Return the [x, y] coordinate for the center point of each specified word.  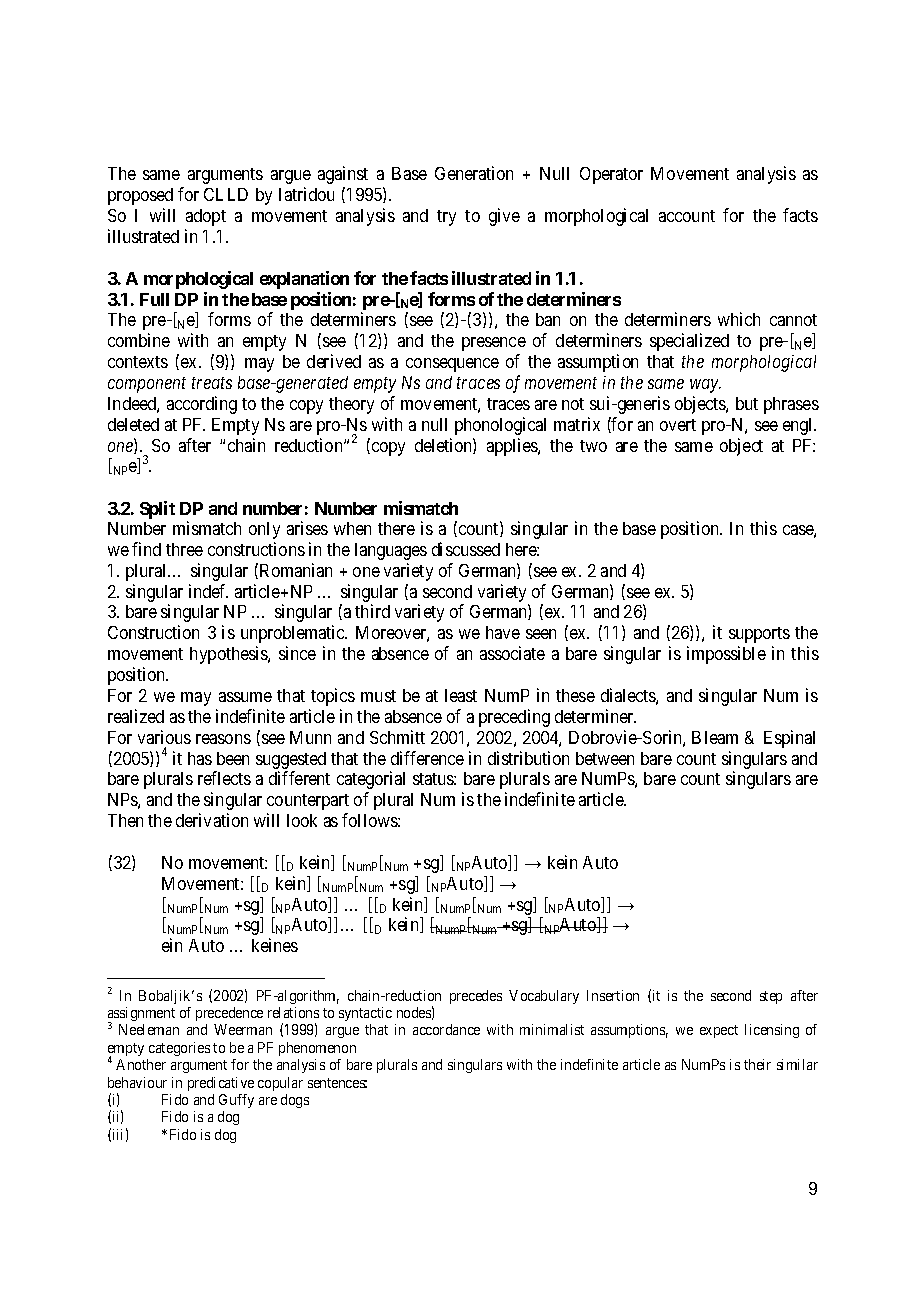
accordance [446, 1029]
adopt [206, 217]
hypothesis [229, 655]
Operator [611, 175]
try [446, 218]
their [757, 1064]
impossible [726, 655]
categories [179, 1049]
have [503, 632]
